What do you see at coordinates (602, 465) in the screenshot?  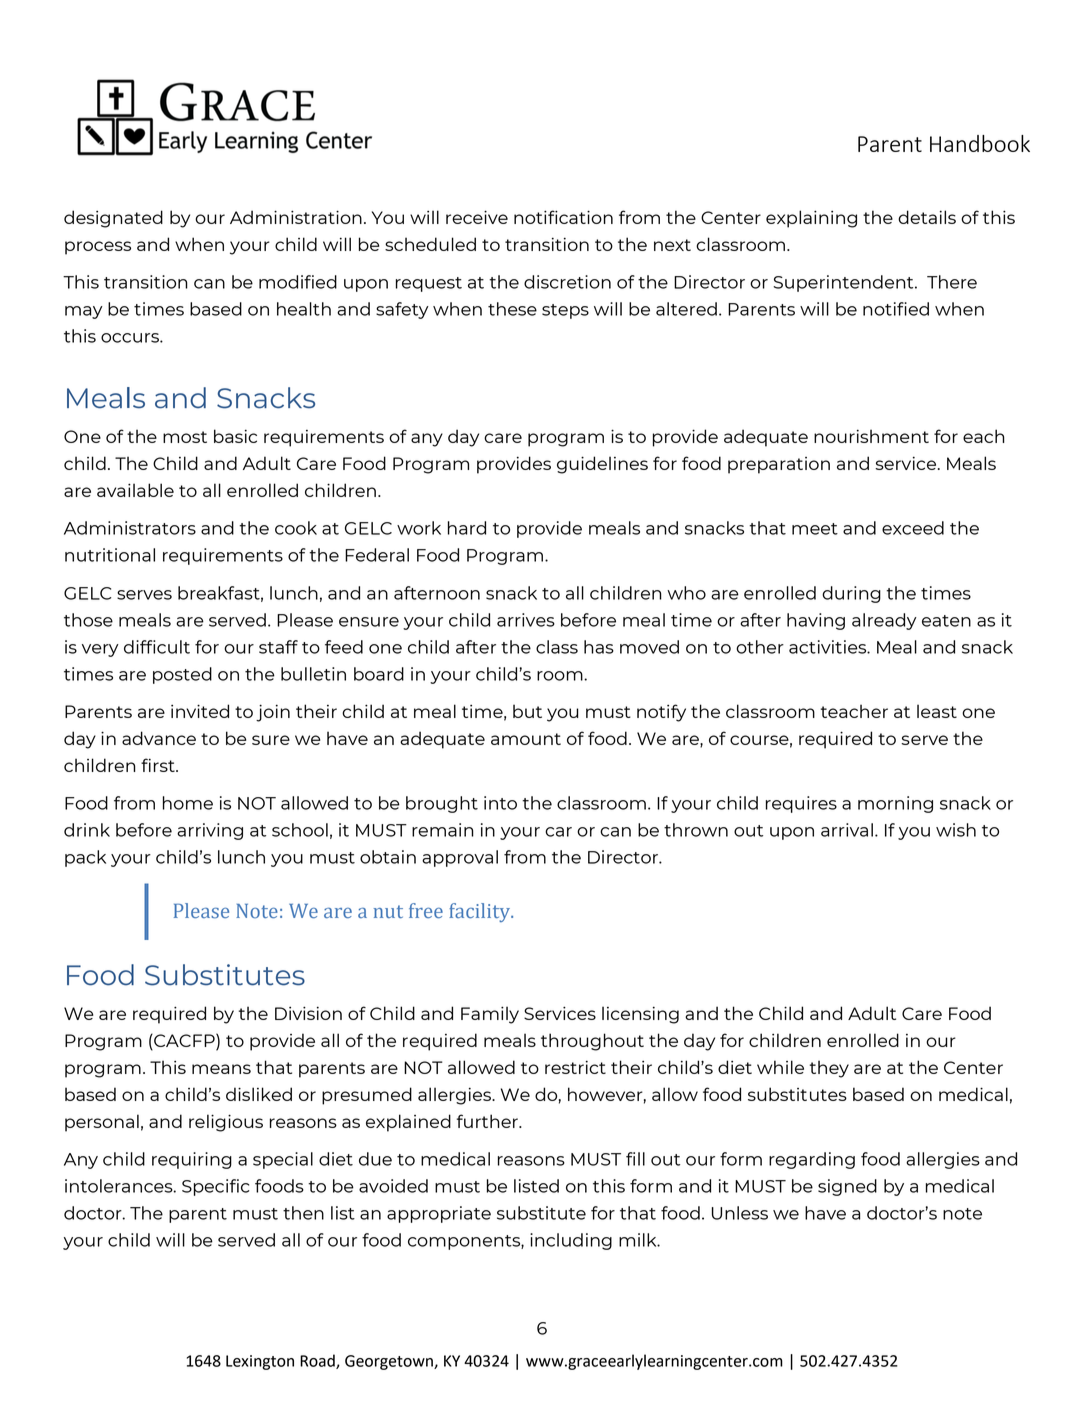 I see `guidelines` at bounding box center [602, 465].
